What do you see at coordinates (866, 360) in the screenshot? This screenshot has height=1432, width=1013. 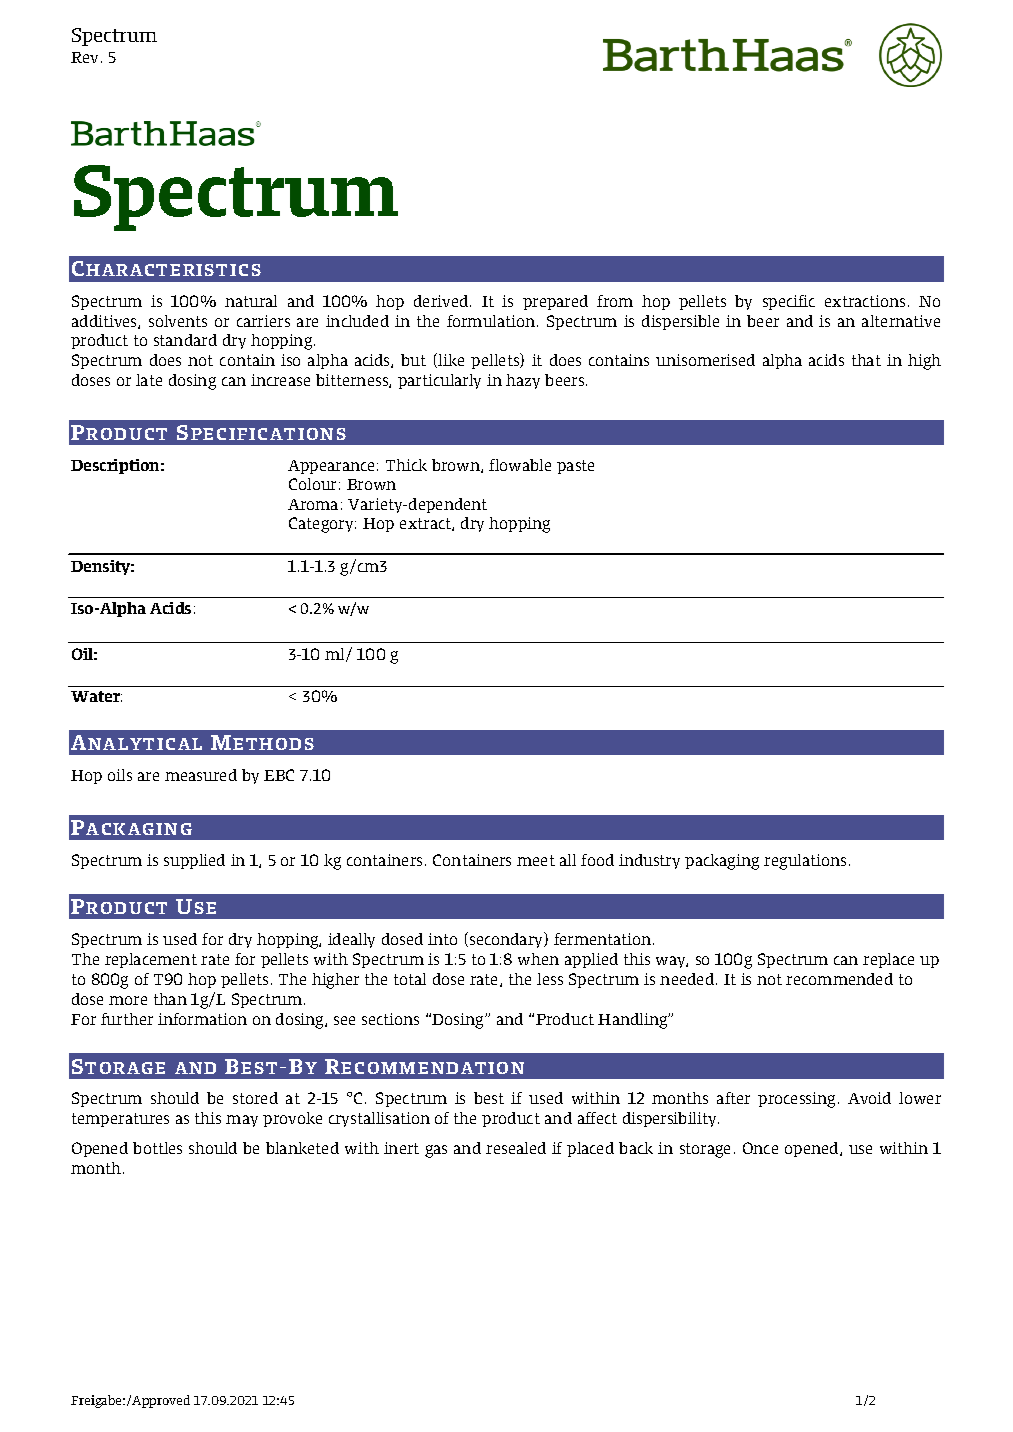 I see `that` at bounding box center [866, 360].
